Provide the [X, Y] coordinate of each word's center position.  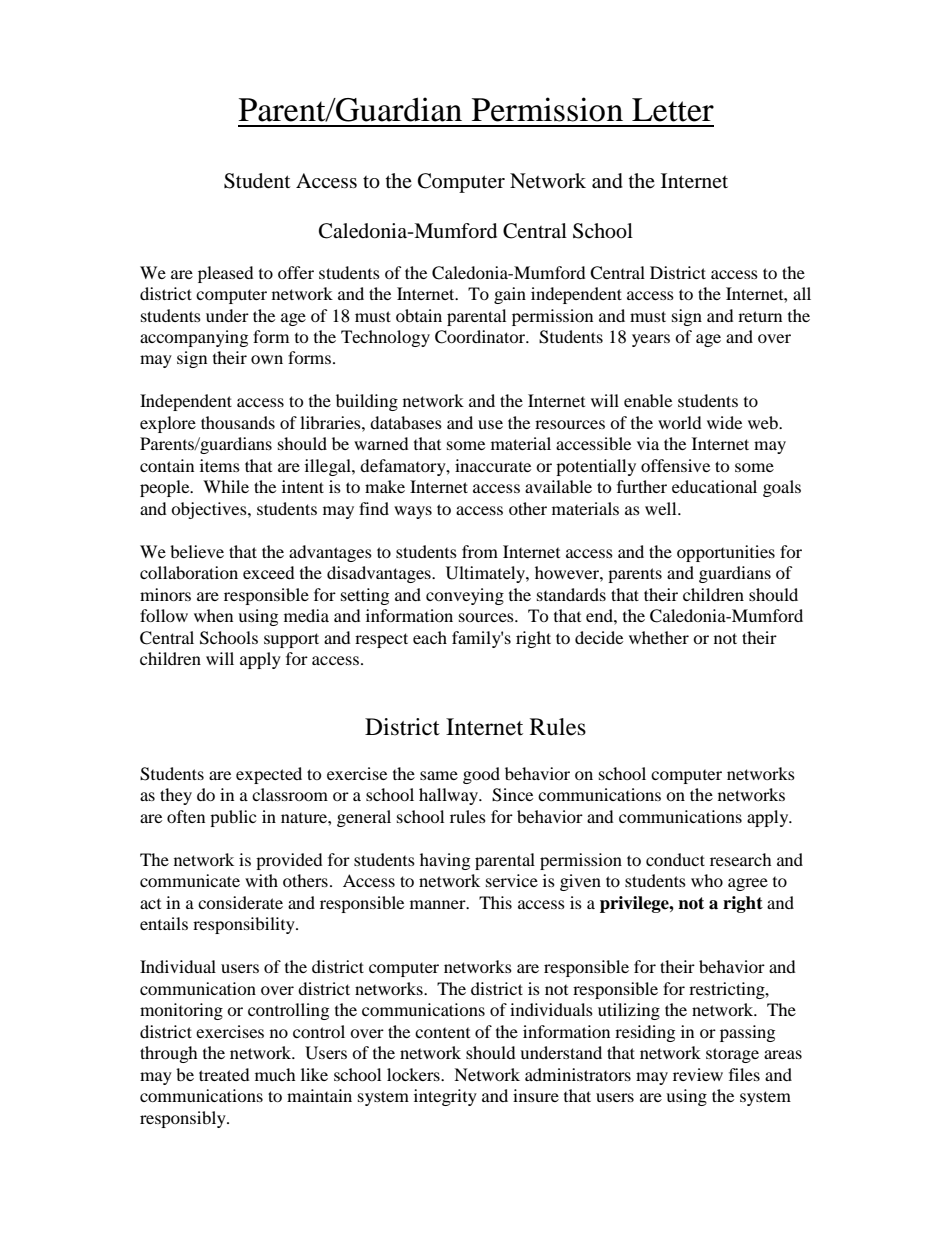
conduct [675, 859]
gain [510, 295]
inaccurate [493, 465]
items [220, 465]
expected [269, 775]
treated [224, 1074]
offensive [675, 465]
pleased [226, 274]
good [481, 775]
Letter [673, 110]
